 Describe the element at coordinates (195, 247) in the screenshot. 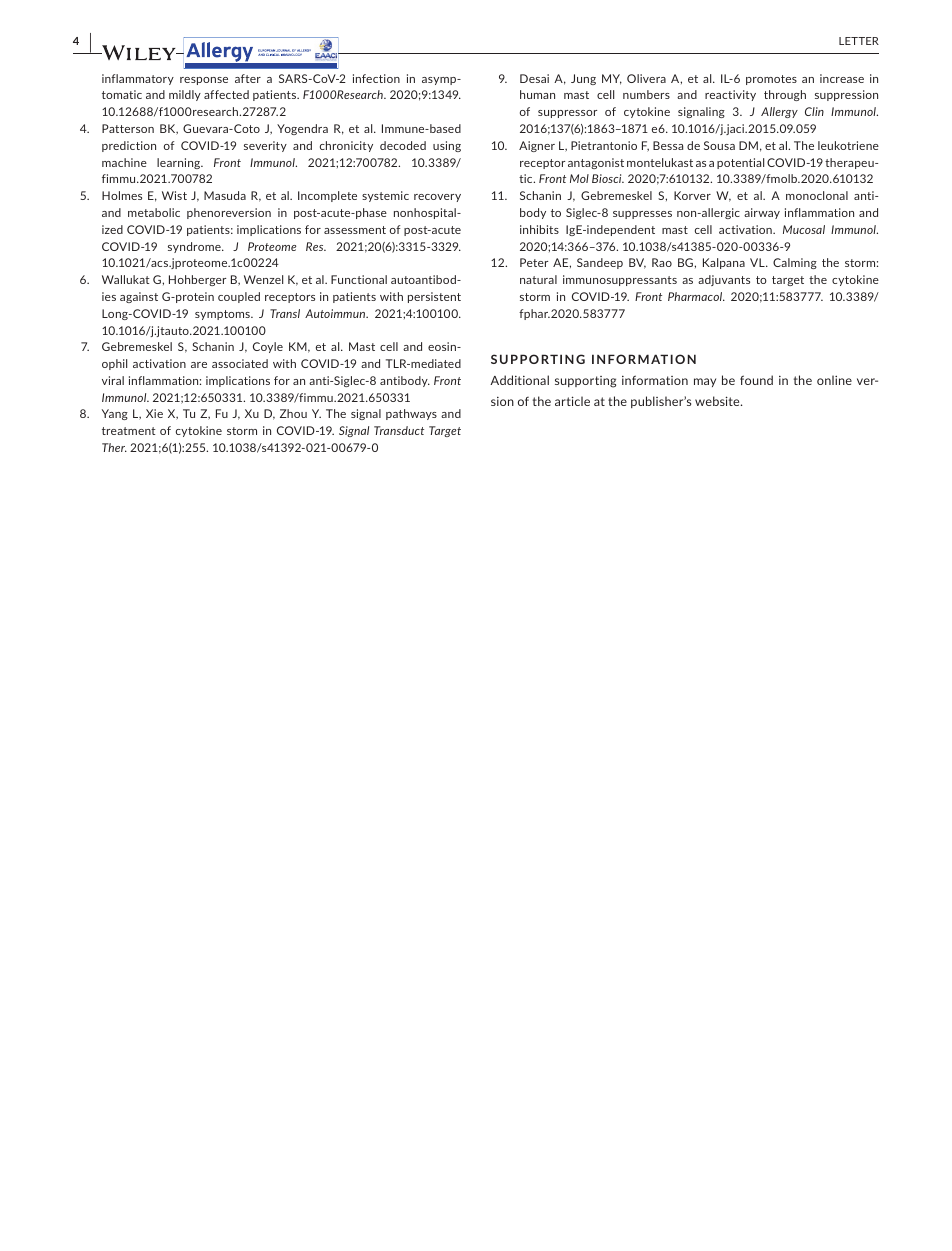

I see `syndrome` at that location.
